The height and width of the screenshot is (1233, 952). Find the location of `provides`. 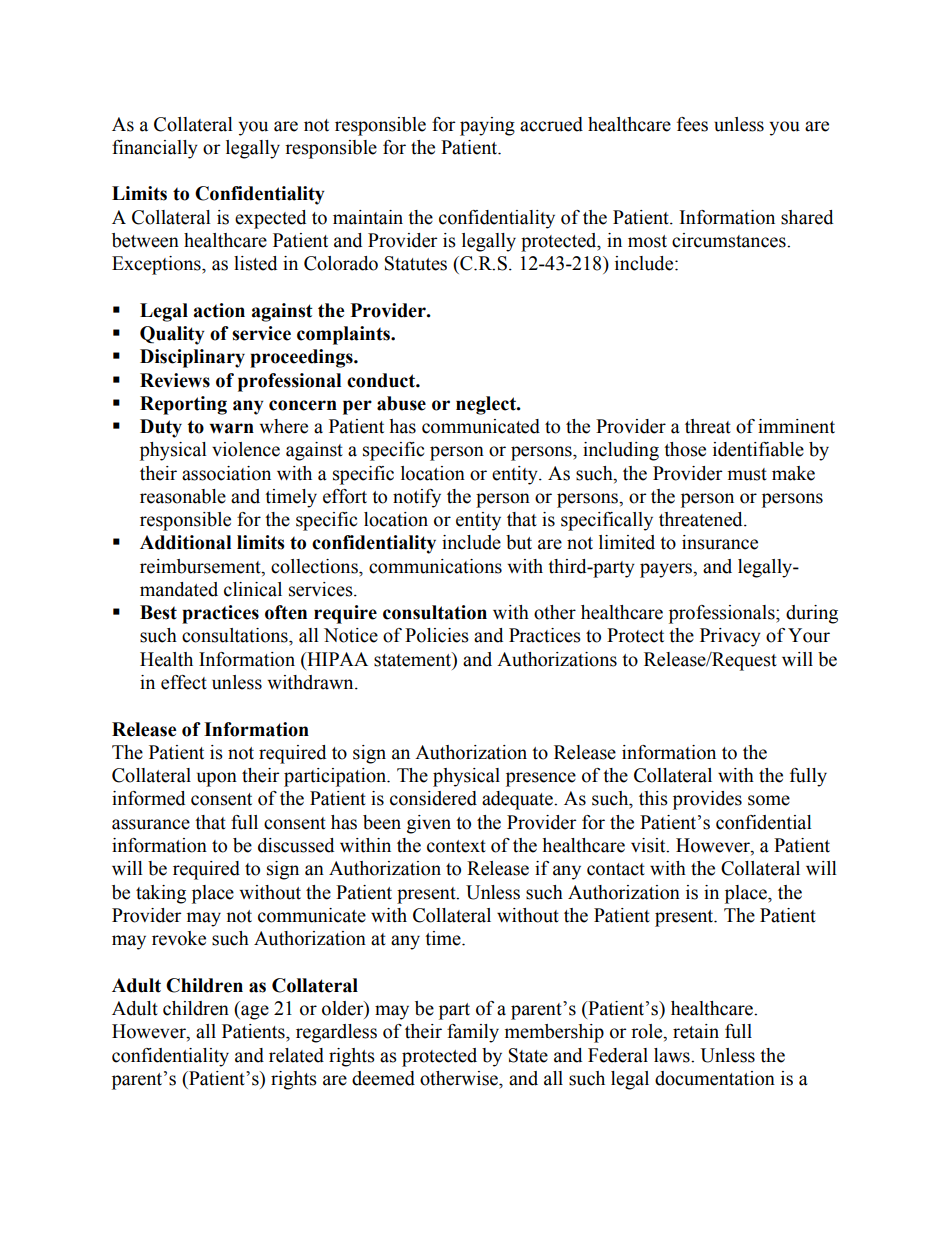

provides is located at coordinates (707, 800).
